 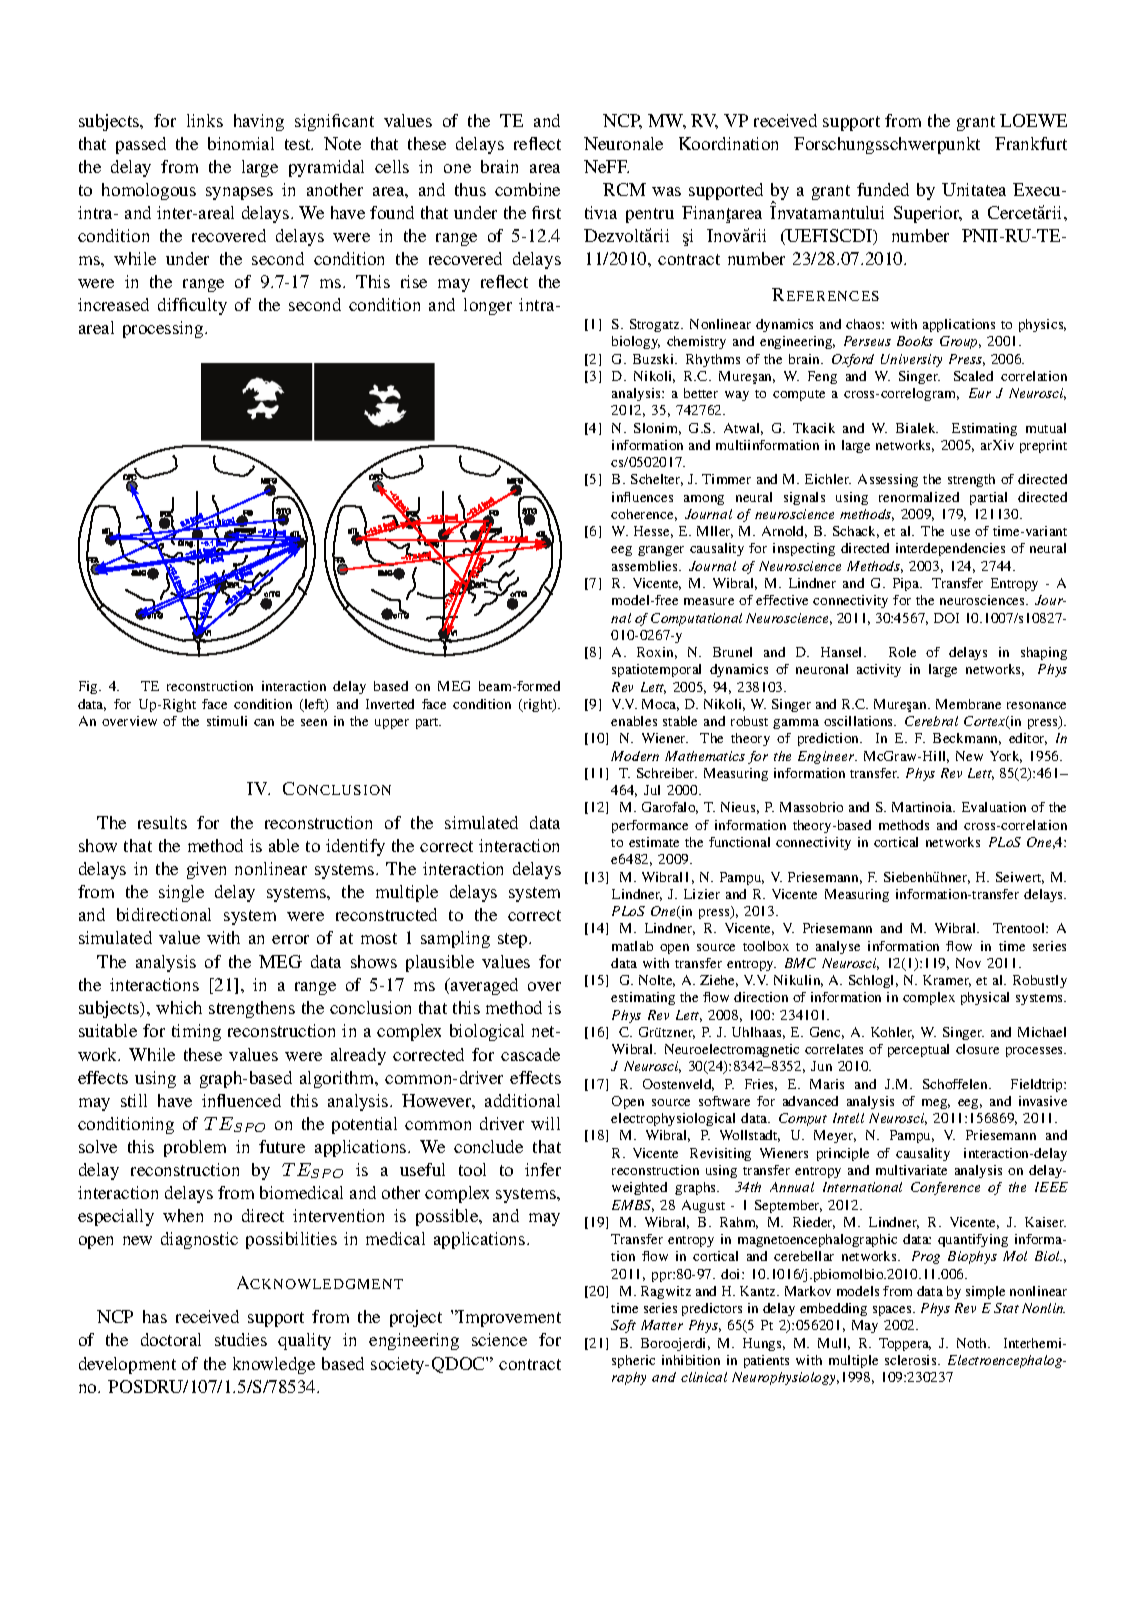 What do you see at coordinates (635, 756) in the image?
I see `Modern` at bounding box center [635, 756].
